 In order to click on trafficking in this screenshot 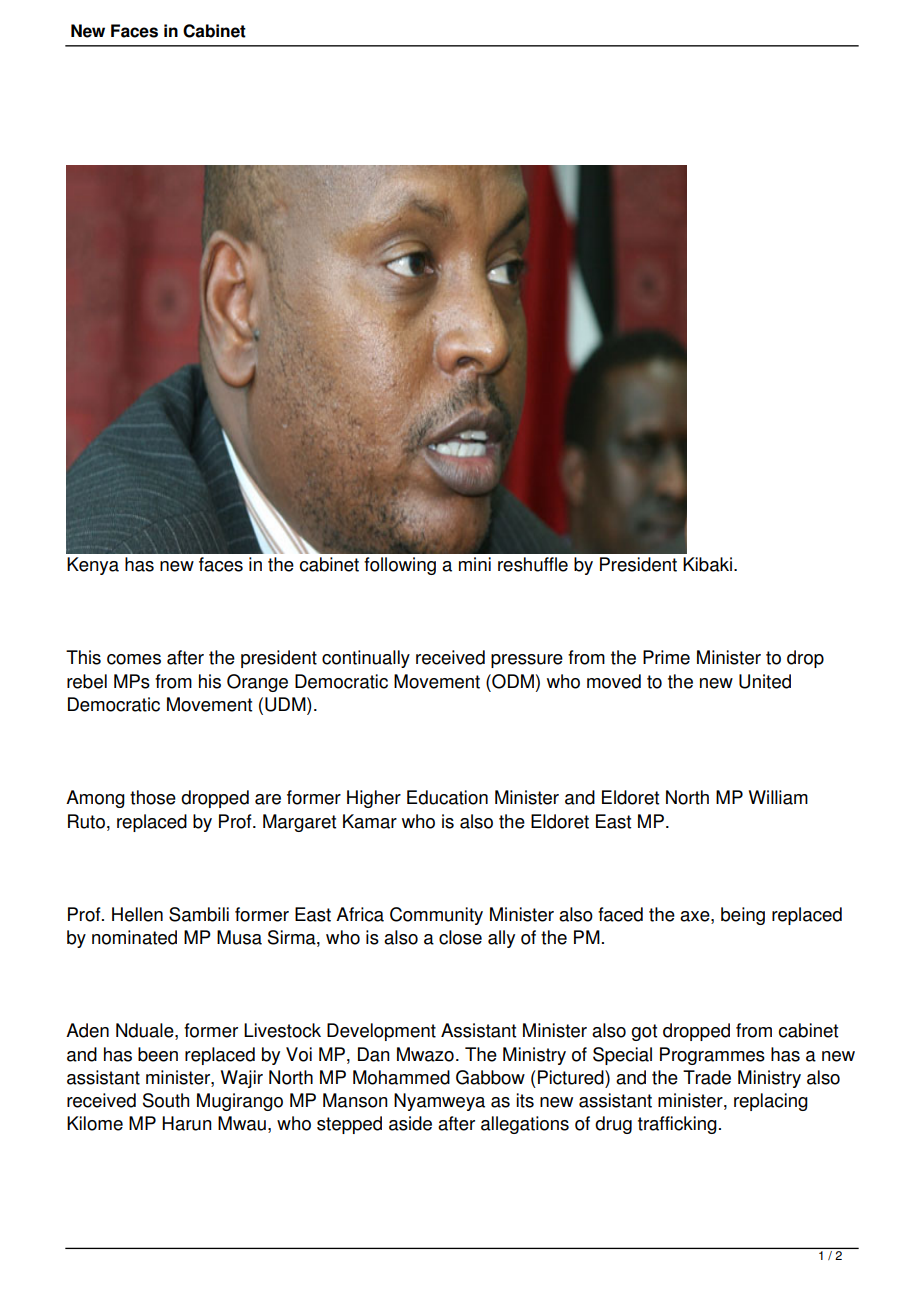, I will do `click(677, 1125)`.
